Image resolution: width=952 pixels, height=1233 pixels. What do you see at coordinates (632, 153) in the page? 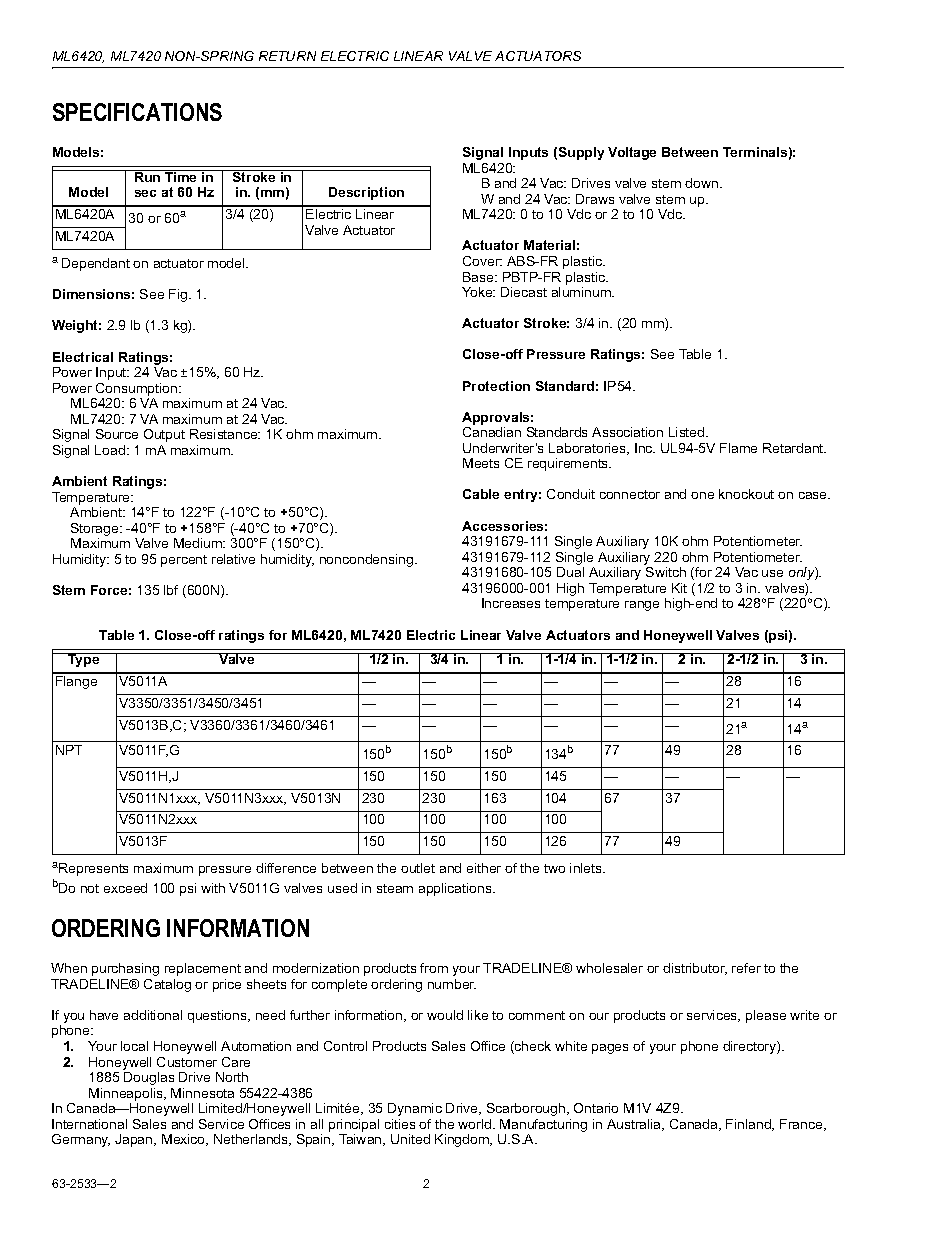
I see `Voltage` at bounding box center [632, 153].
